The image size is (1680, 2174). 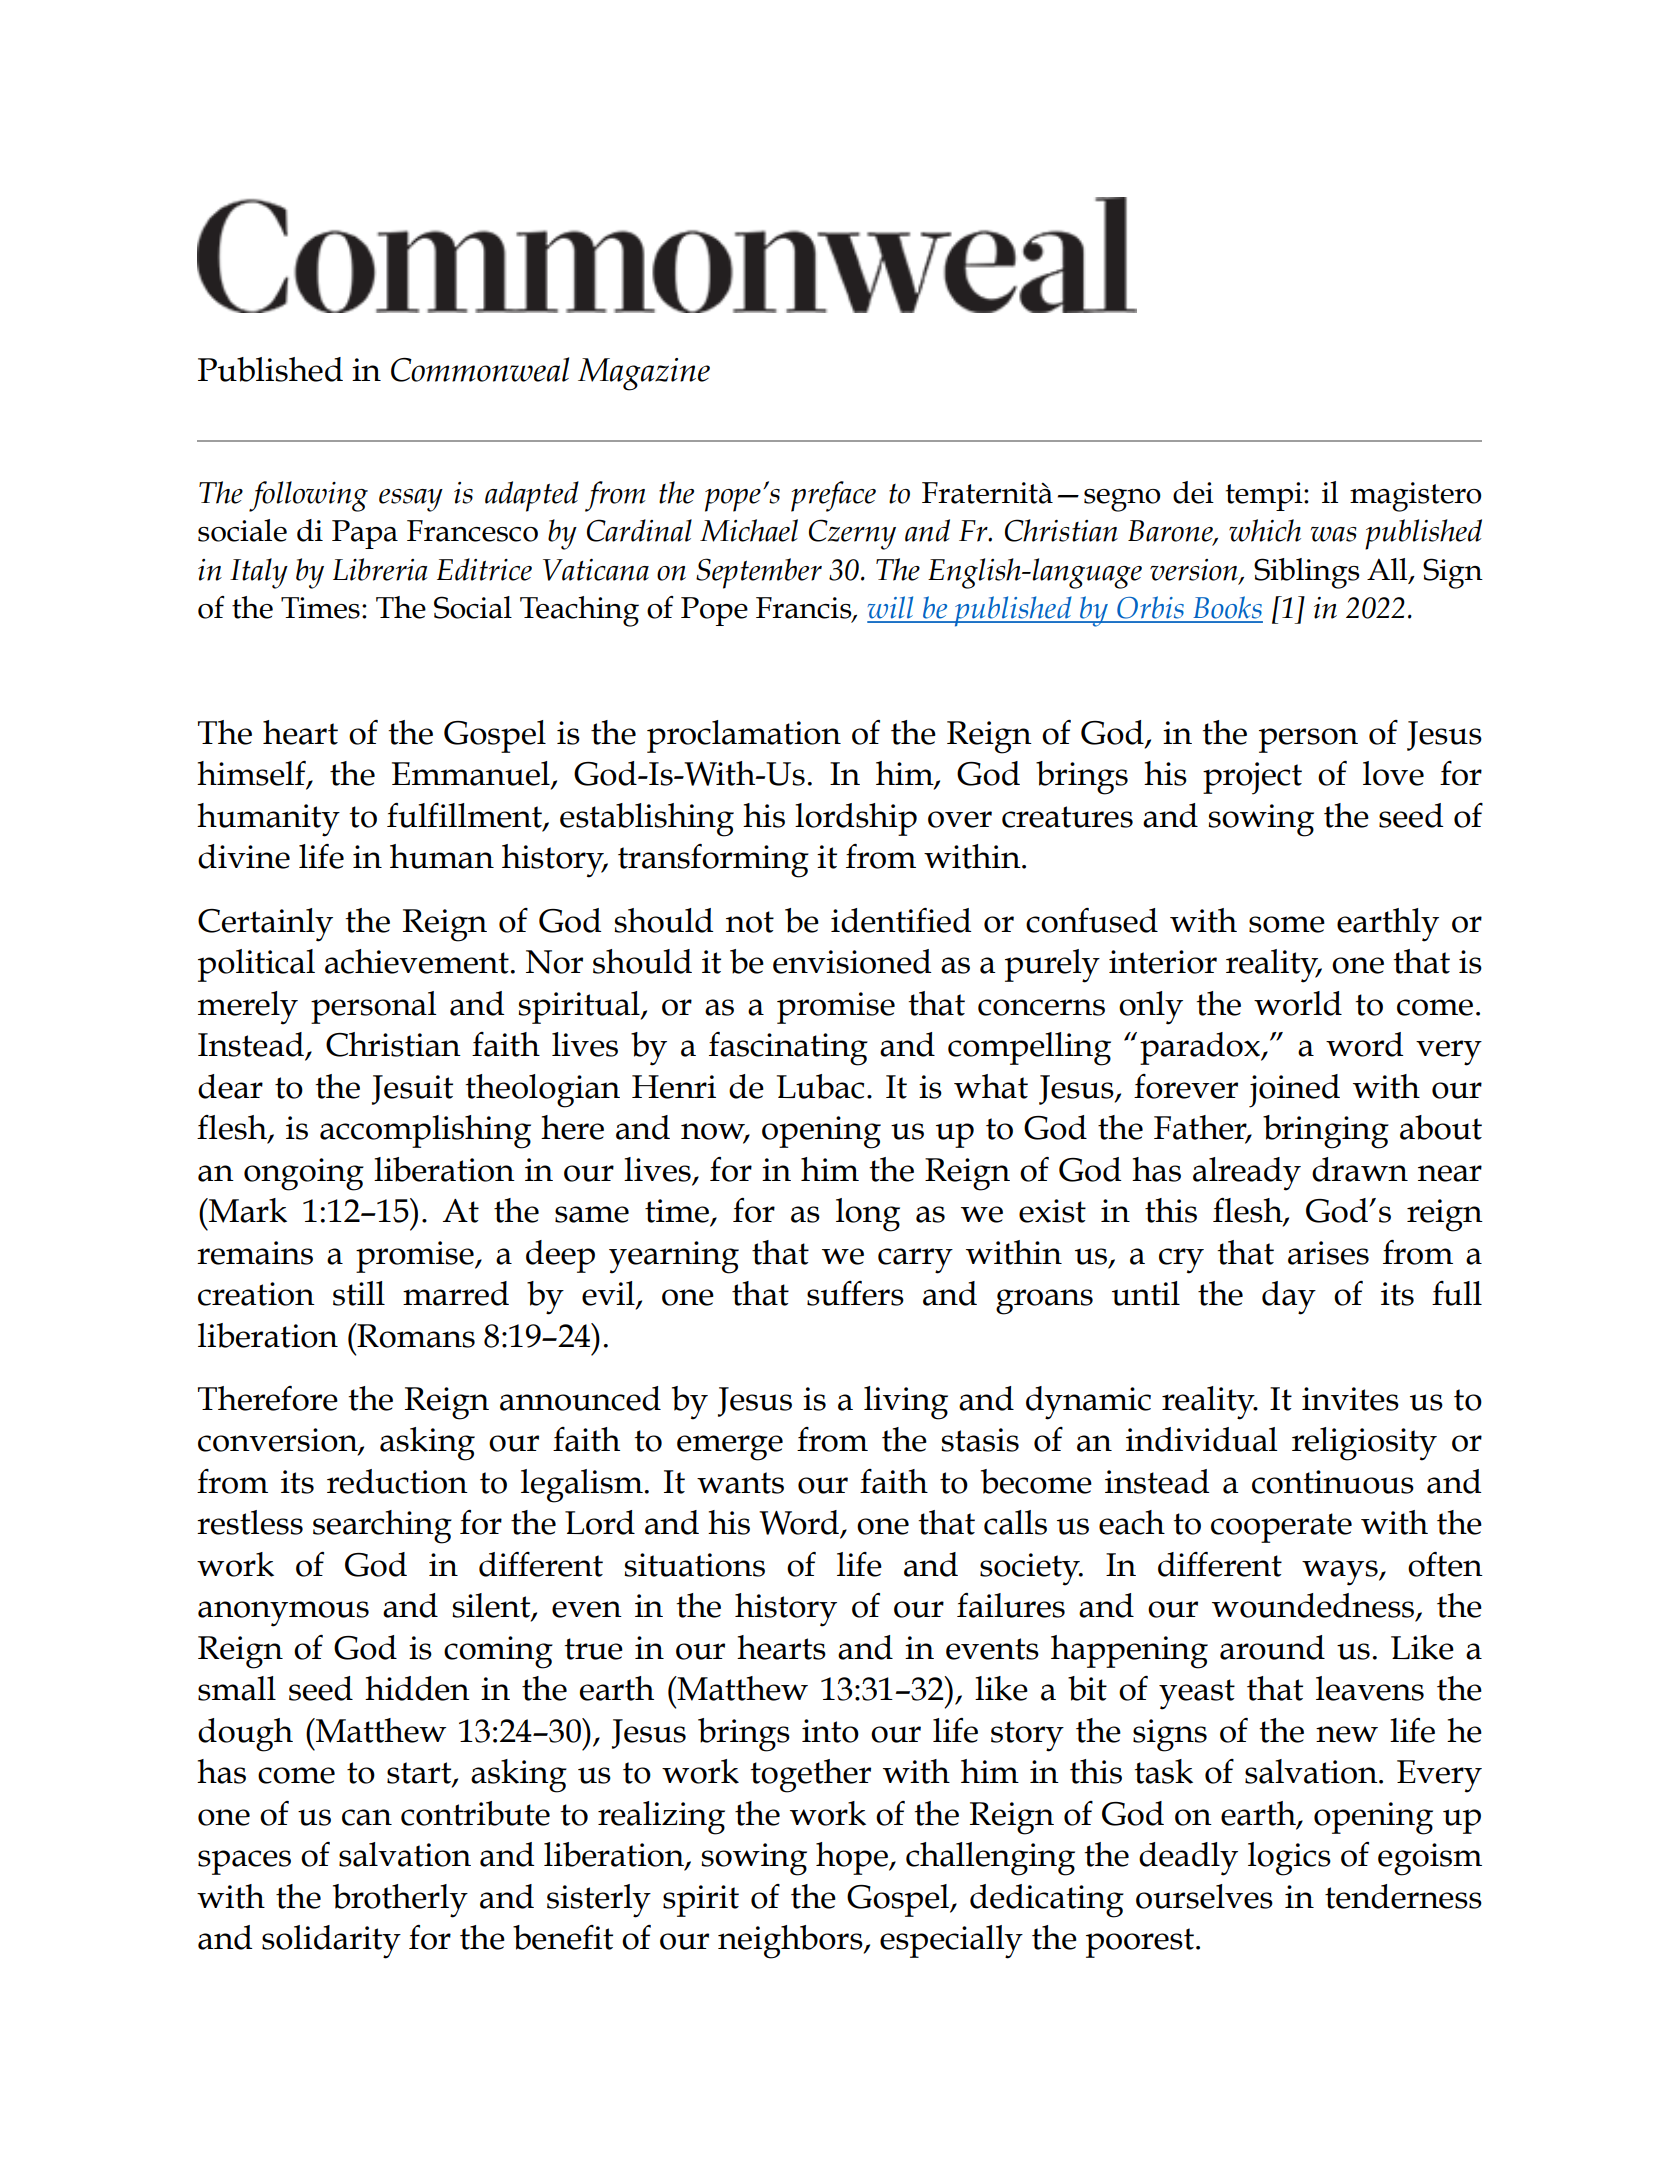 I want to click on Commonweal, so click(x=480, y=369).
